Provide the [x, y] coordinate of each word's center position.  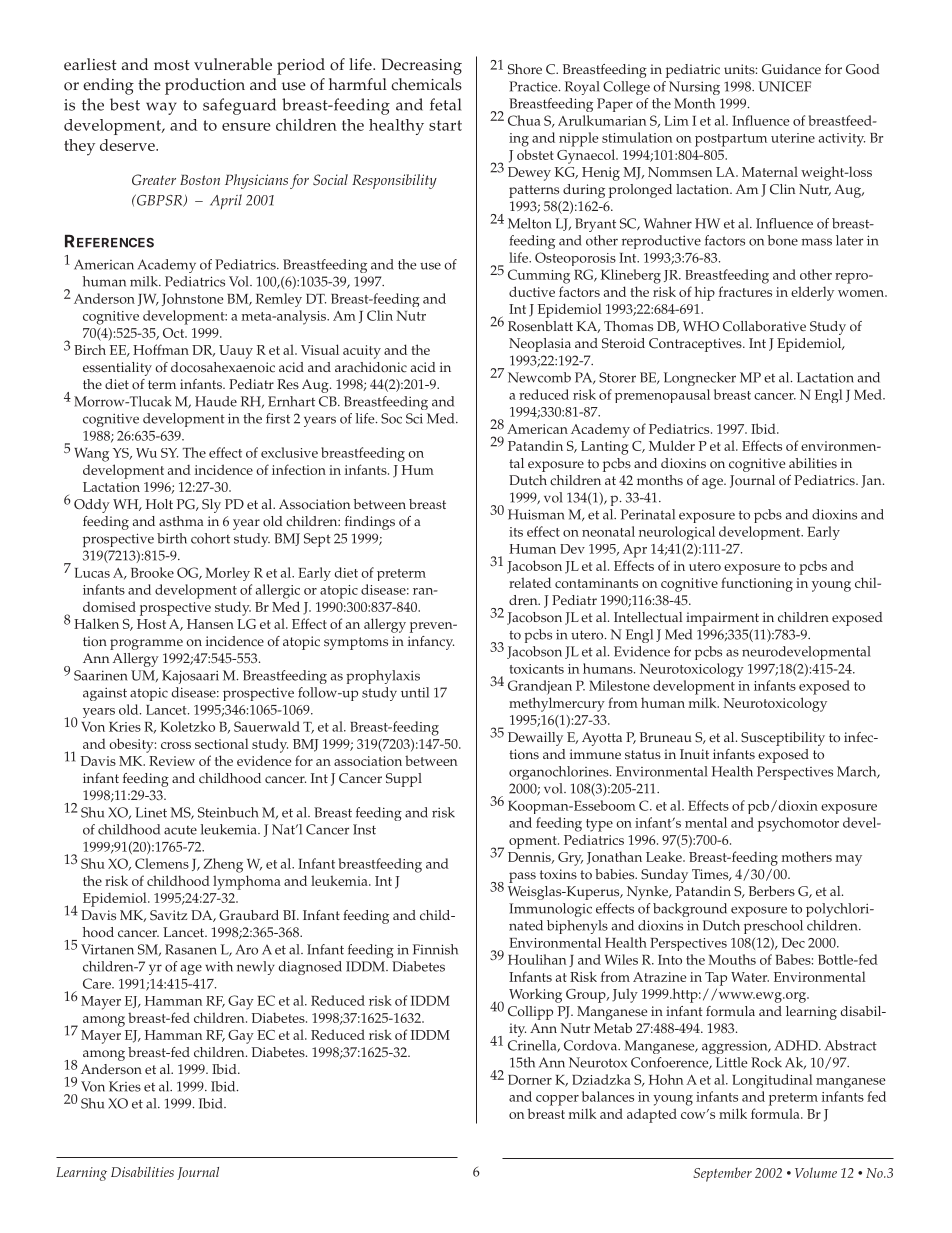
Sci [414, 418]
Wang [91, 455]
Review [172, 761]
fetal [445, 104]
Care [98, 983]
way [161, 108]
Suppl [404, 780]
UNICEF [784, 86]
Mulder [672, 445]
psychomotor [798, 824]
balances [608, 1096]
